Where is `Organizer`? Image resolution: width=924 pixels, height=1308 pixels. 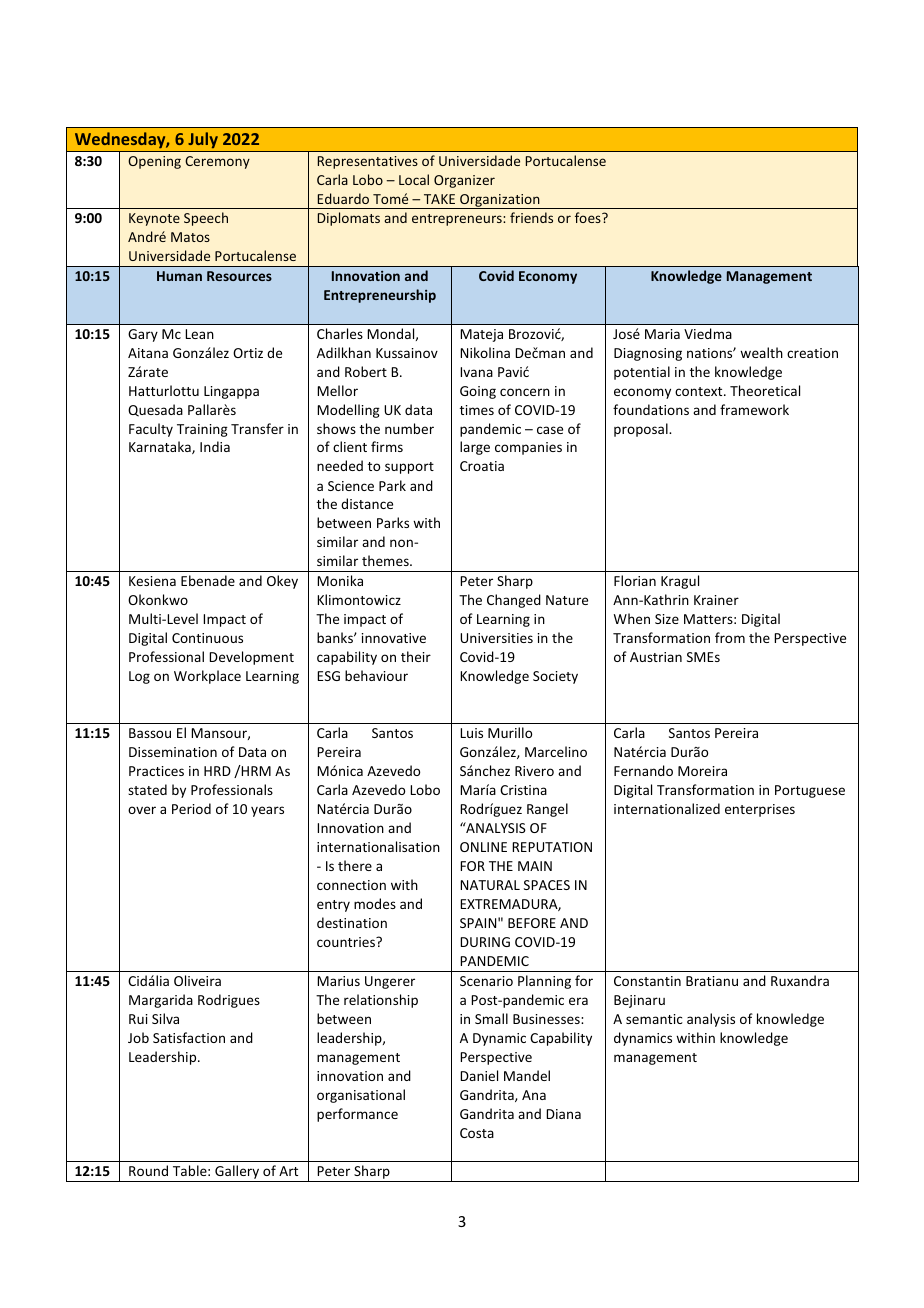 Organizer is located at coordinates (464, 181).
